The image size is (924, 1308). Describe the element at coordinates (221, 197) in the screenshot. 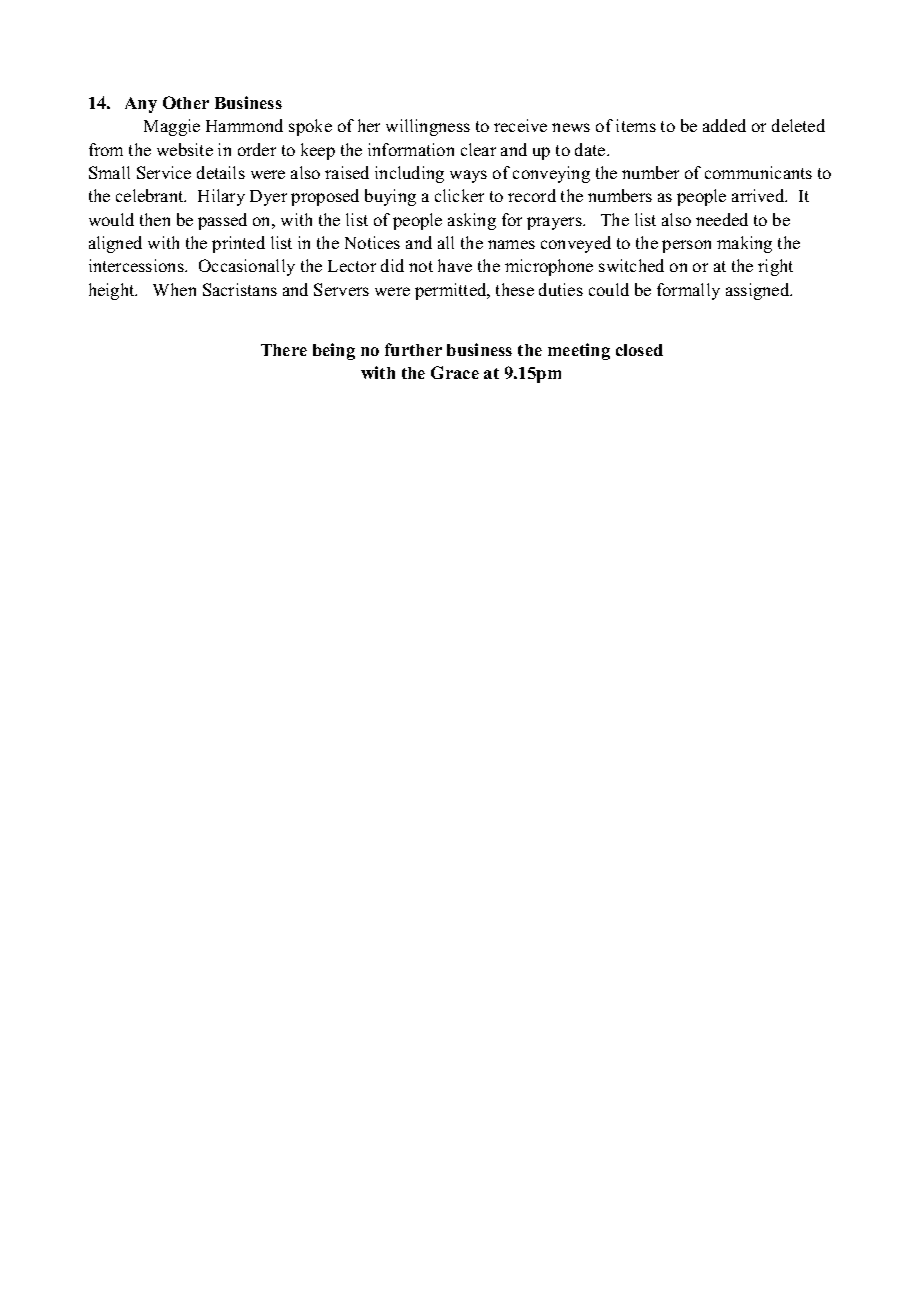

I see `Hilary` at that location.
